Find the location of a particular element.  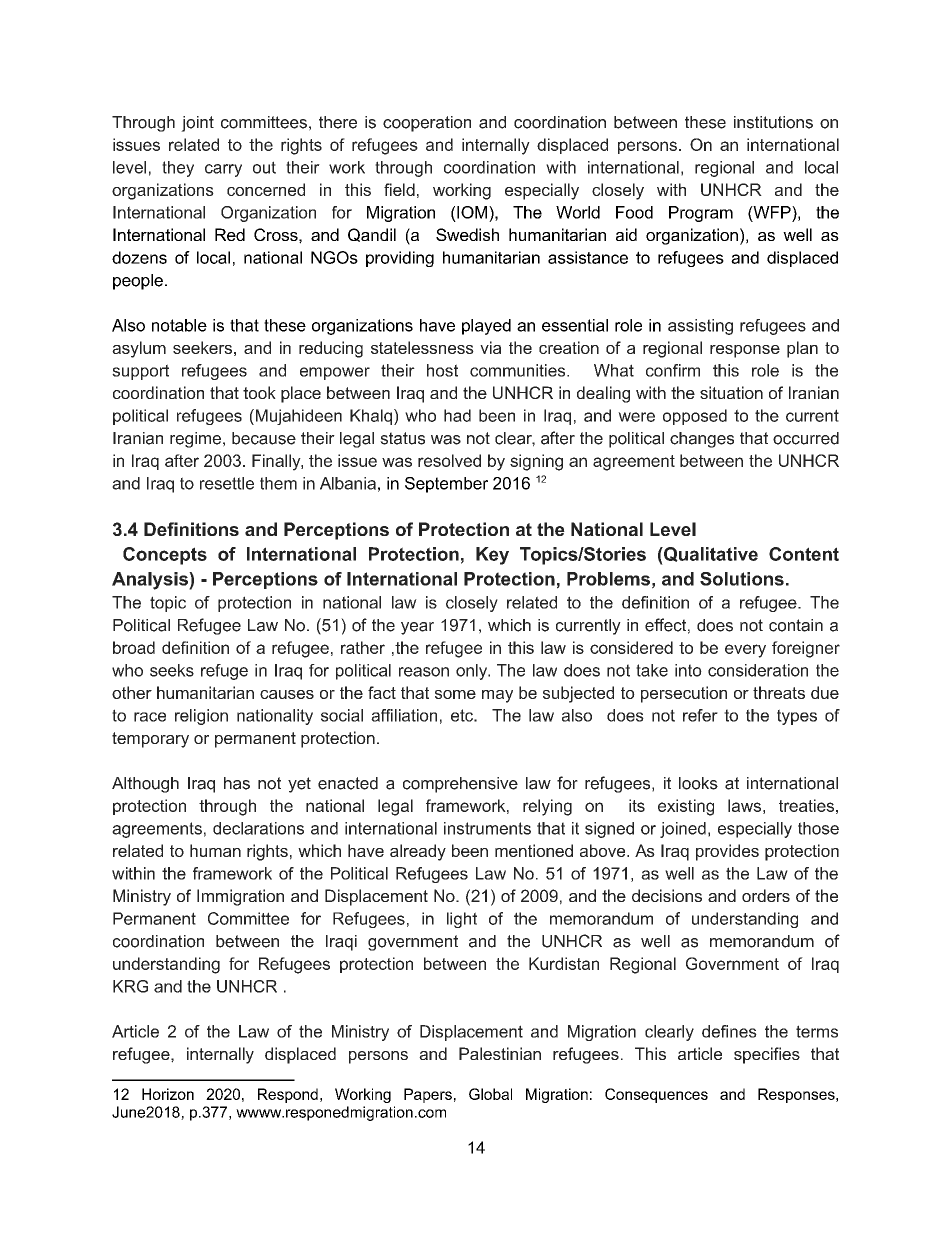

looks is located at coordinates (698, 783).
